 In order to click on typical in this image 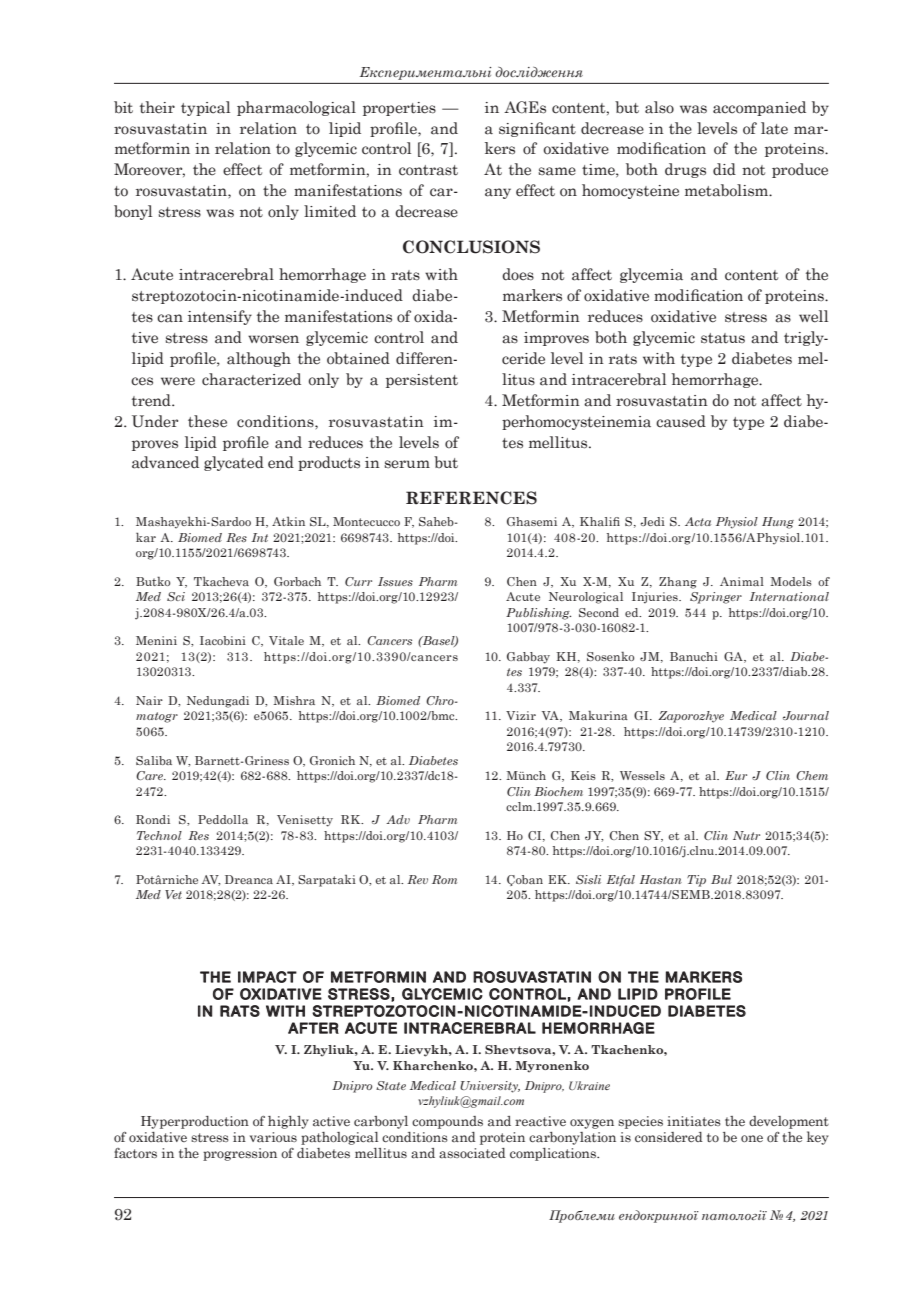, I will do `click(205, 108)`.
